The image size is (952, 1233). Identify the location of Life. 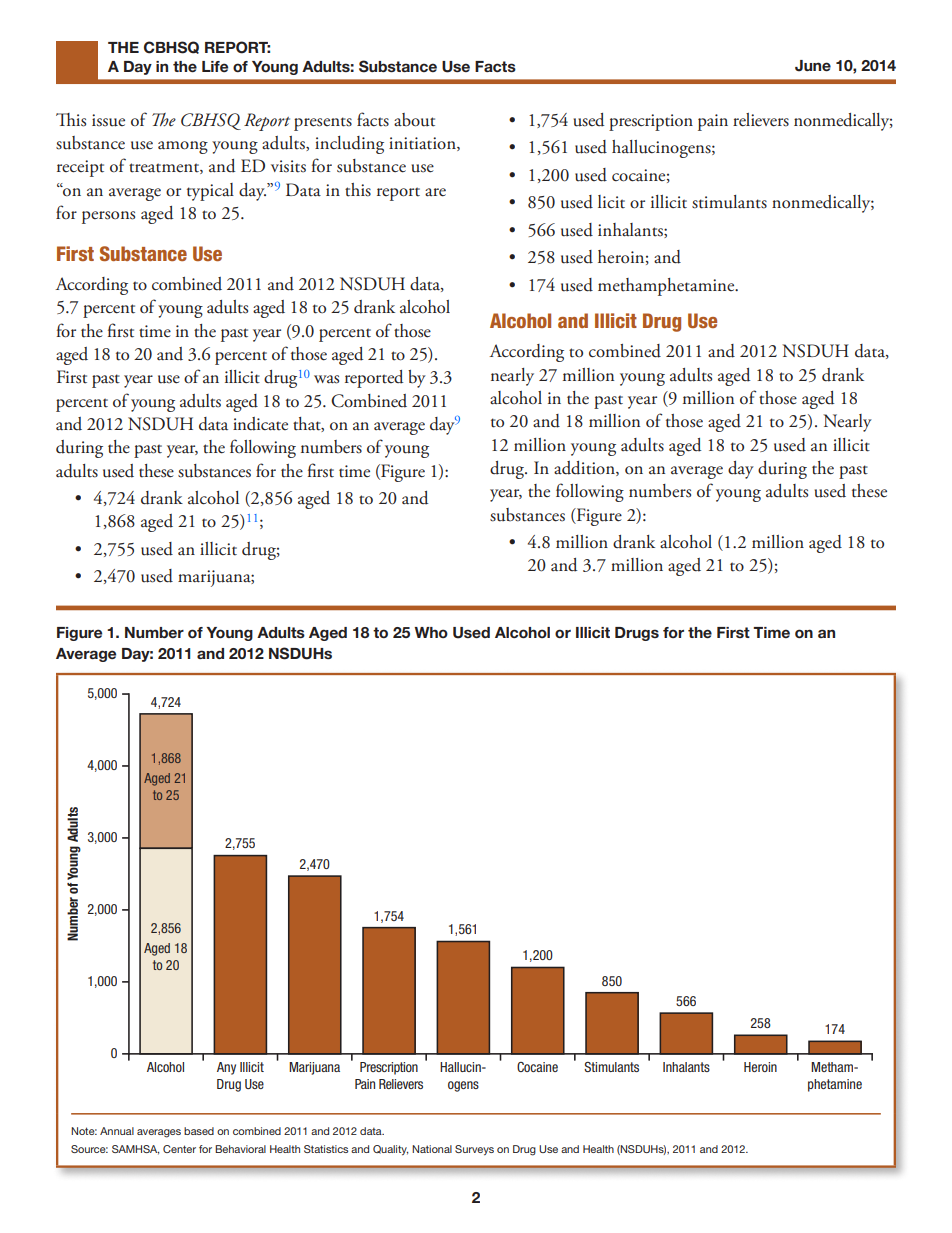
(215, 66).
